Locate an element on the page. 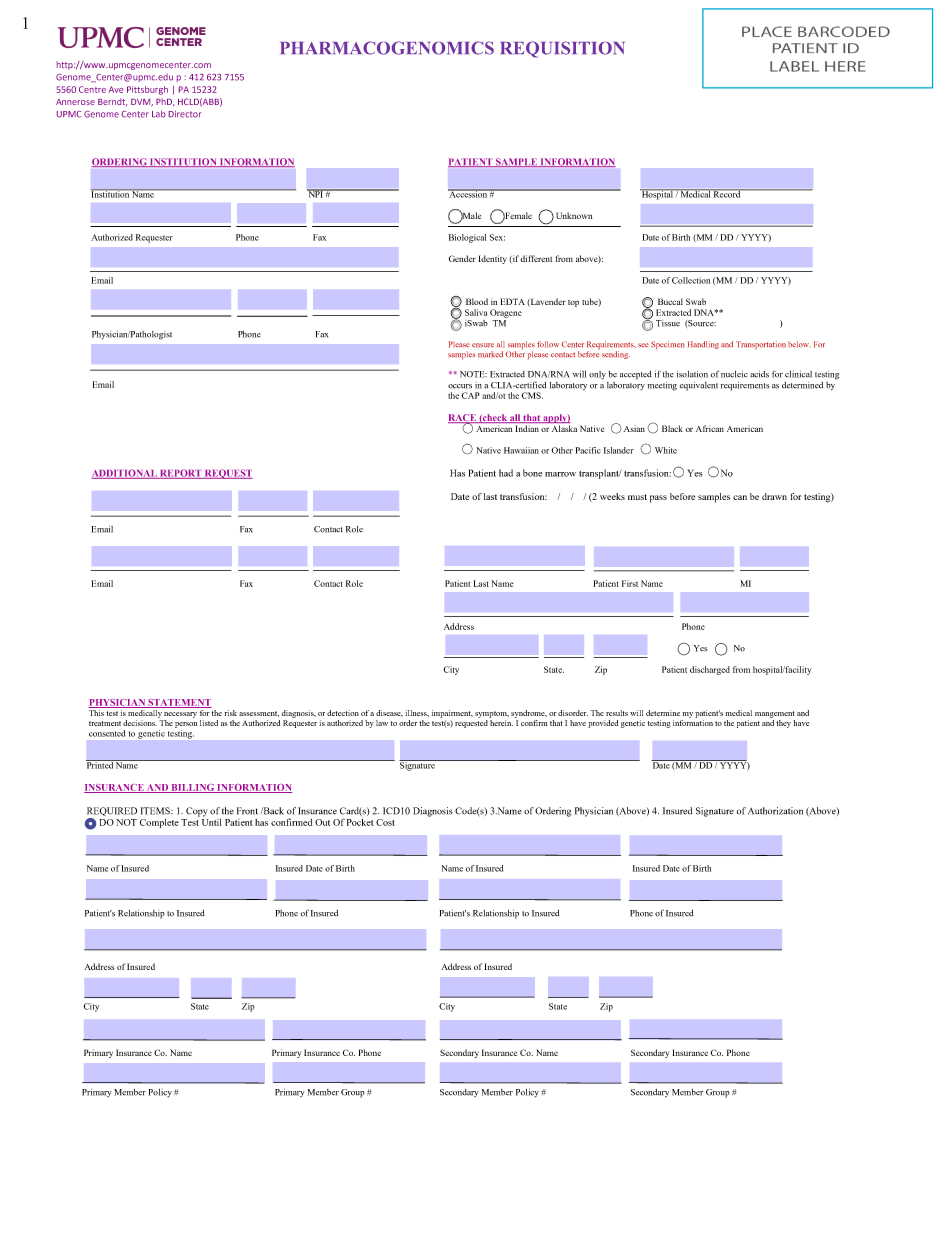  Cost is located at coordinates (385, 822).
